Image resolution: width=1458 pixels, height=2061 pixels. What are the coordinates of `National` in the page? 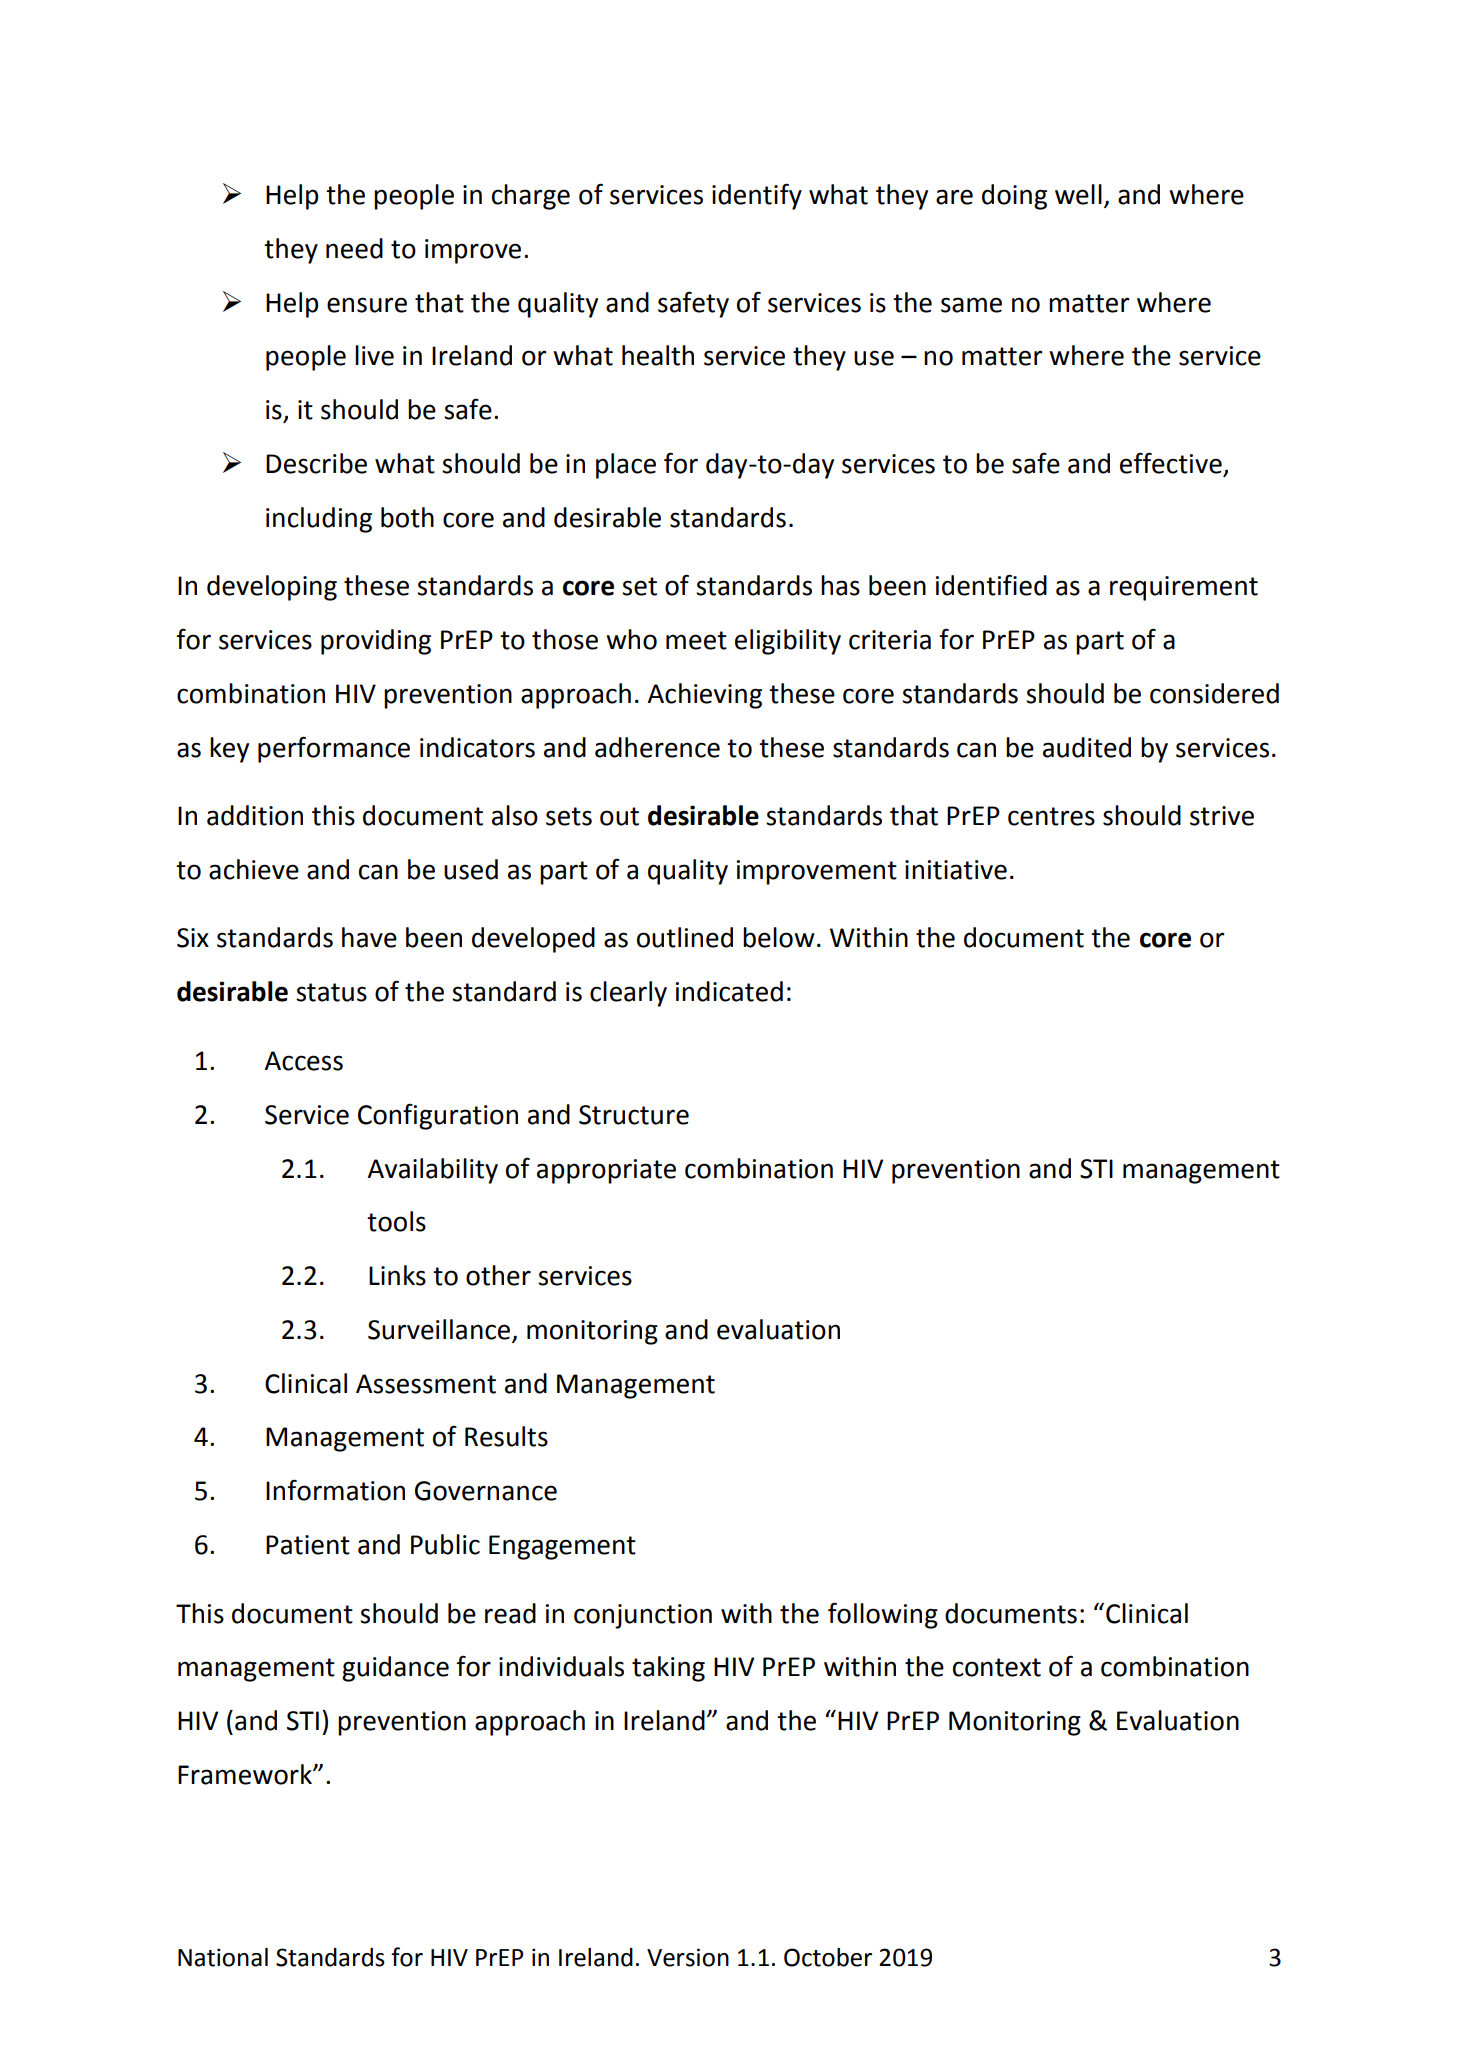 It's located at (223, 1957).
